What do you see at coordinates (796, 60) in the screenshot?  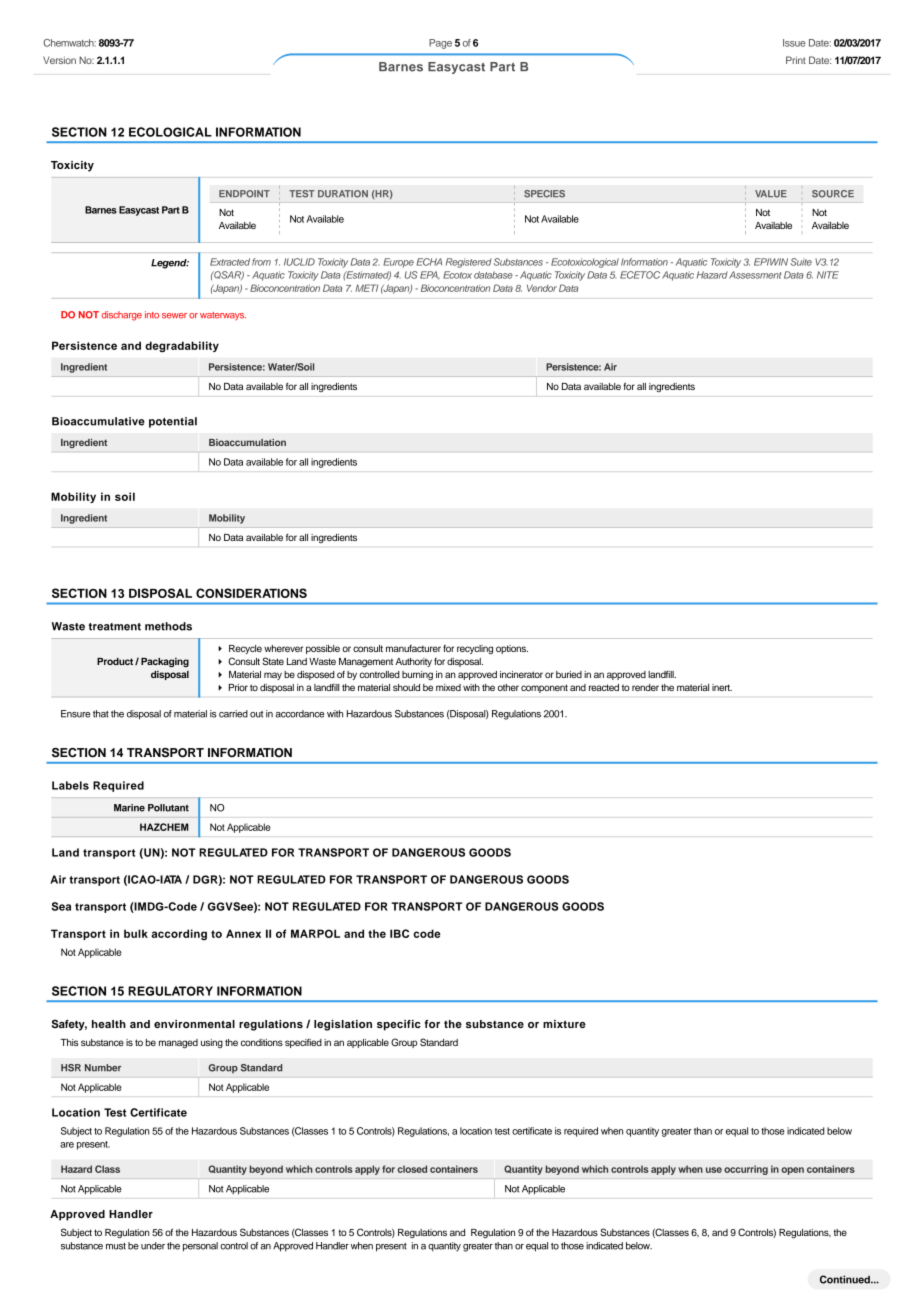 I see `Print` at bounding box center [796, 60].
